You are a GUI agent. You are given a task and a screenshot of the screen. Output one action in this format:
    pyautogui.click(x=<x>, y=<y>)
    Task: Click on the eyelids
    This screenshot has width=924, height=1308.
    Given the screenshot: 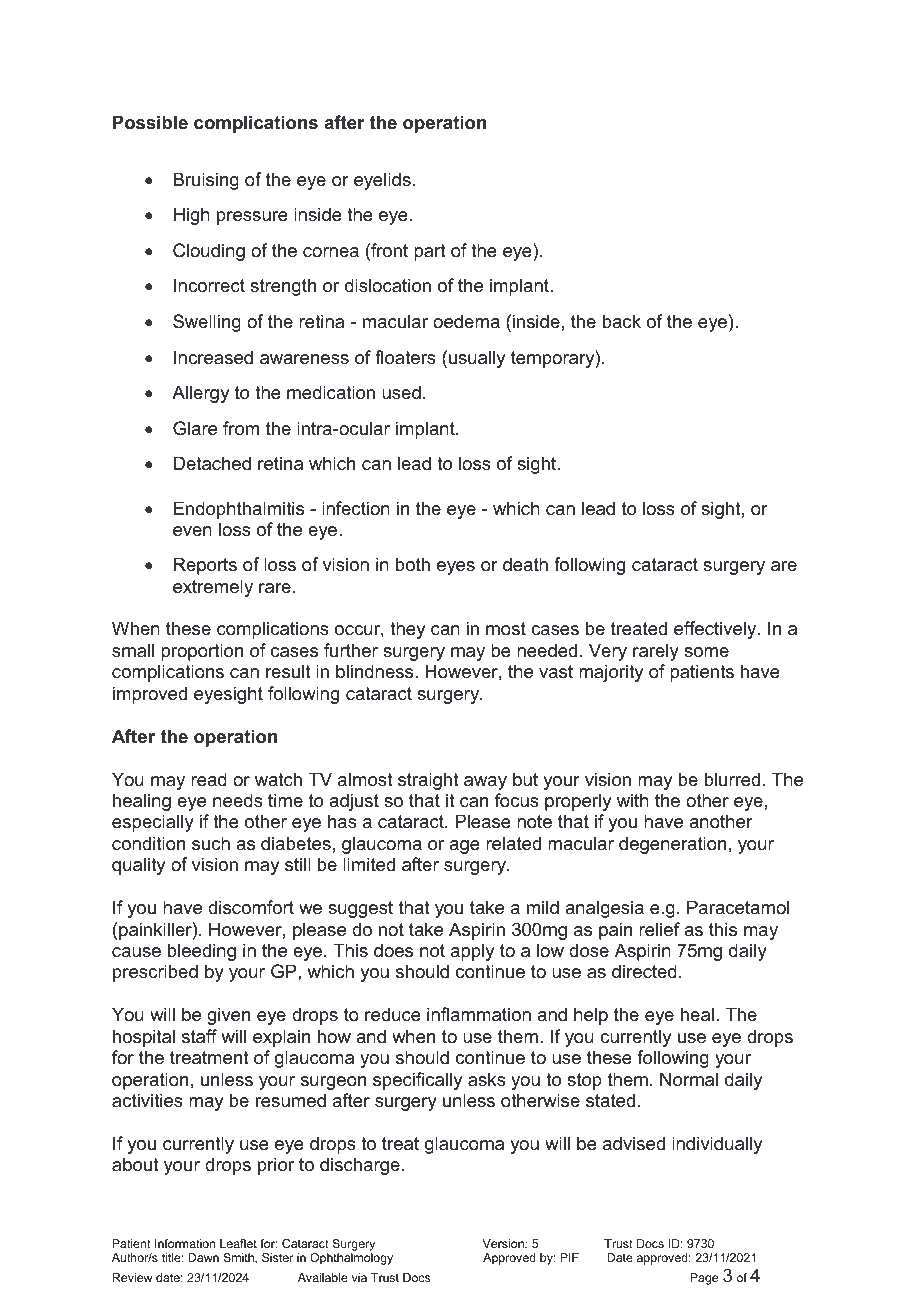 What is the action you would take?
    pyautogui.click(x=382, y=181)
